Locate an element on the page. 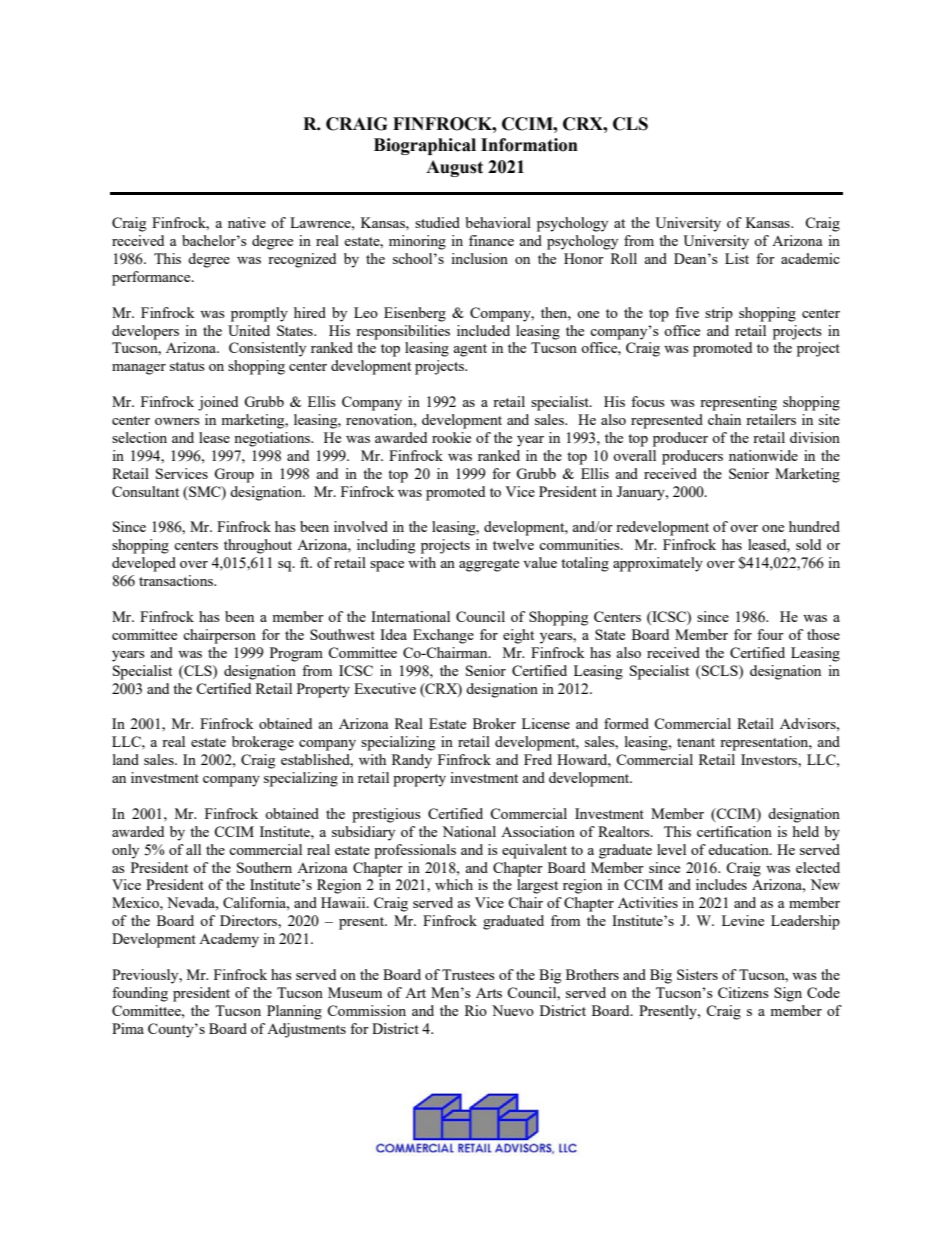 This document has width=952, height=1233. founding is located at coordinates (140, 994).
